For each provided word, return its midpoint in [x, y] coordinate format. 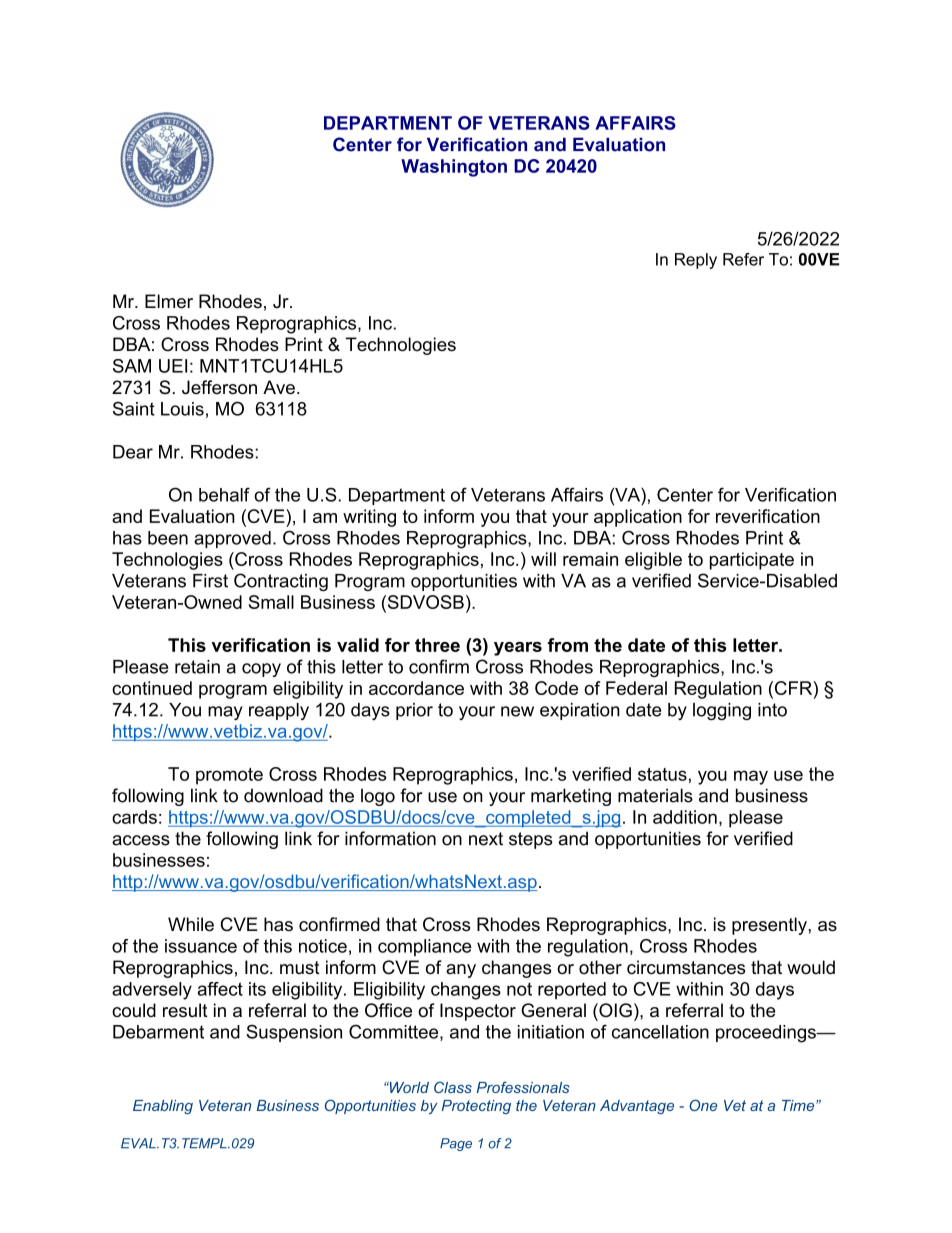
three [437, 645]
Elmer [169, 301]
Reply [696, 261]
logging [722, 711]
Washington [454, 168]
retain [197, 667]
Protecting [476, 1107]
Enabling [163, 1107]
